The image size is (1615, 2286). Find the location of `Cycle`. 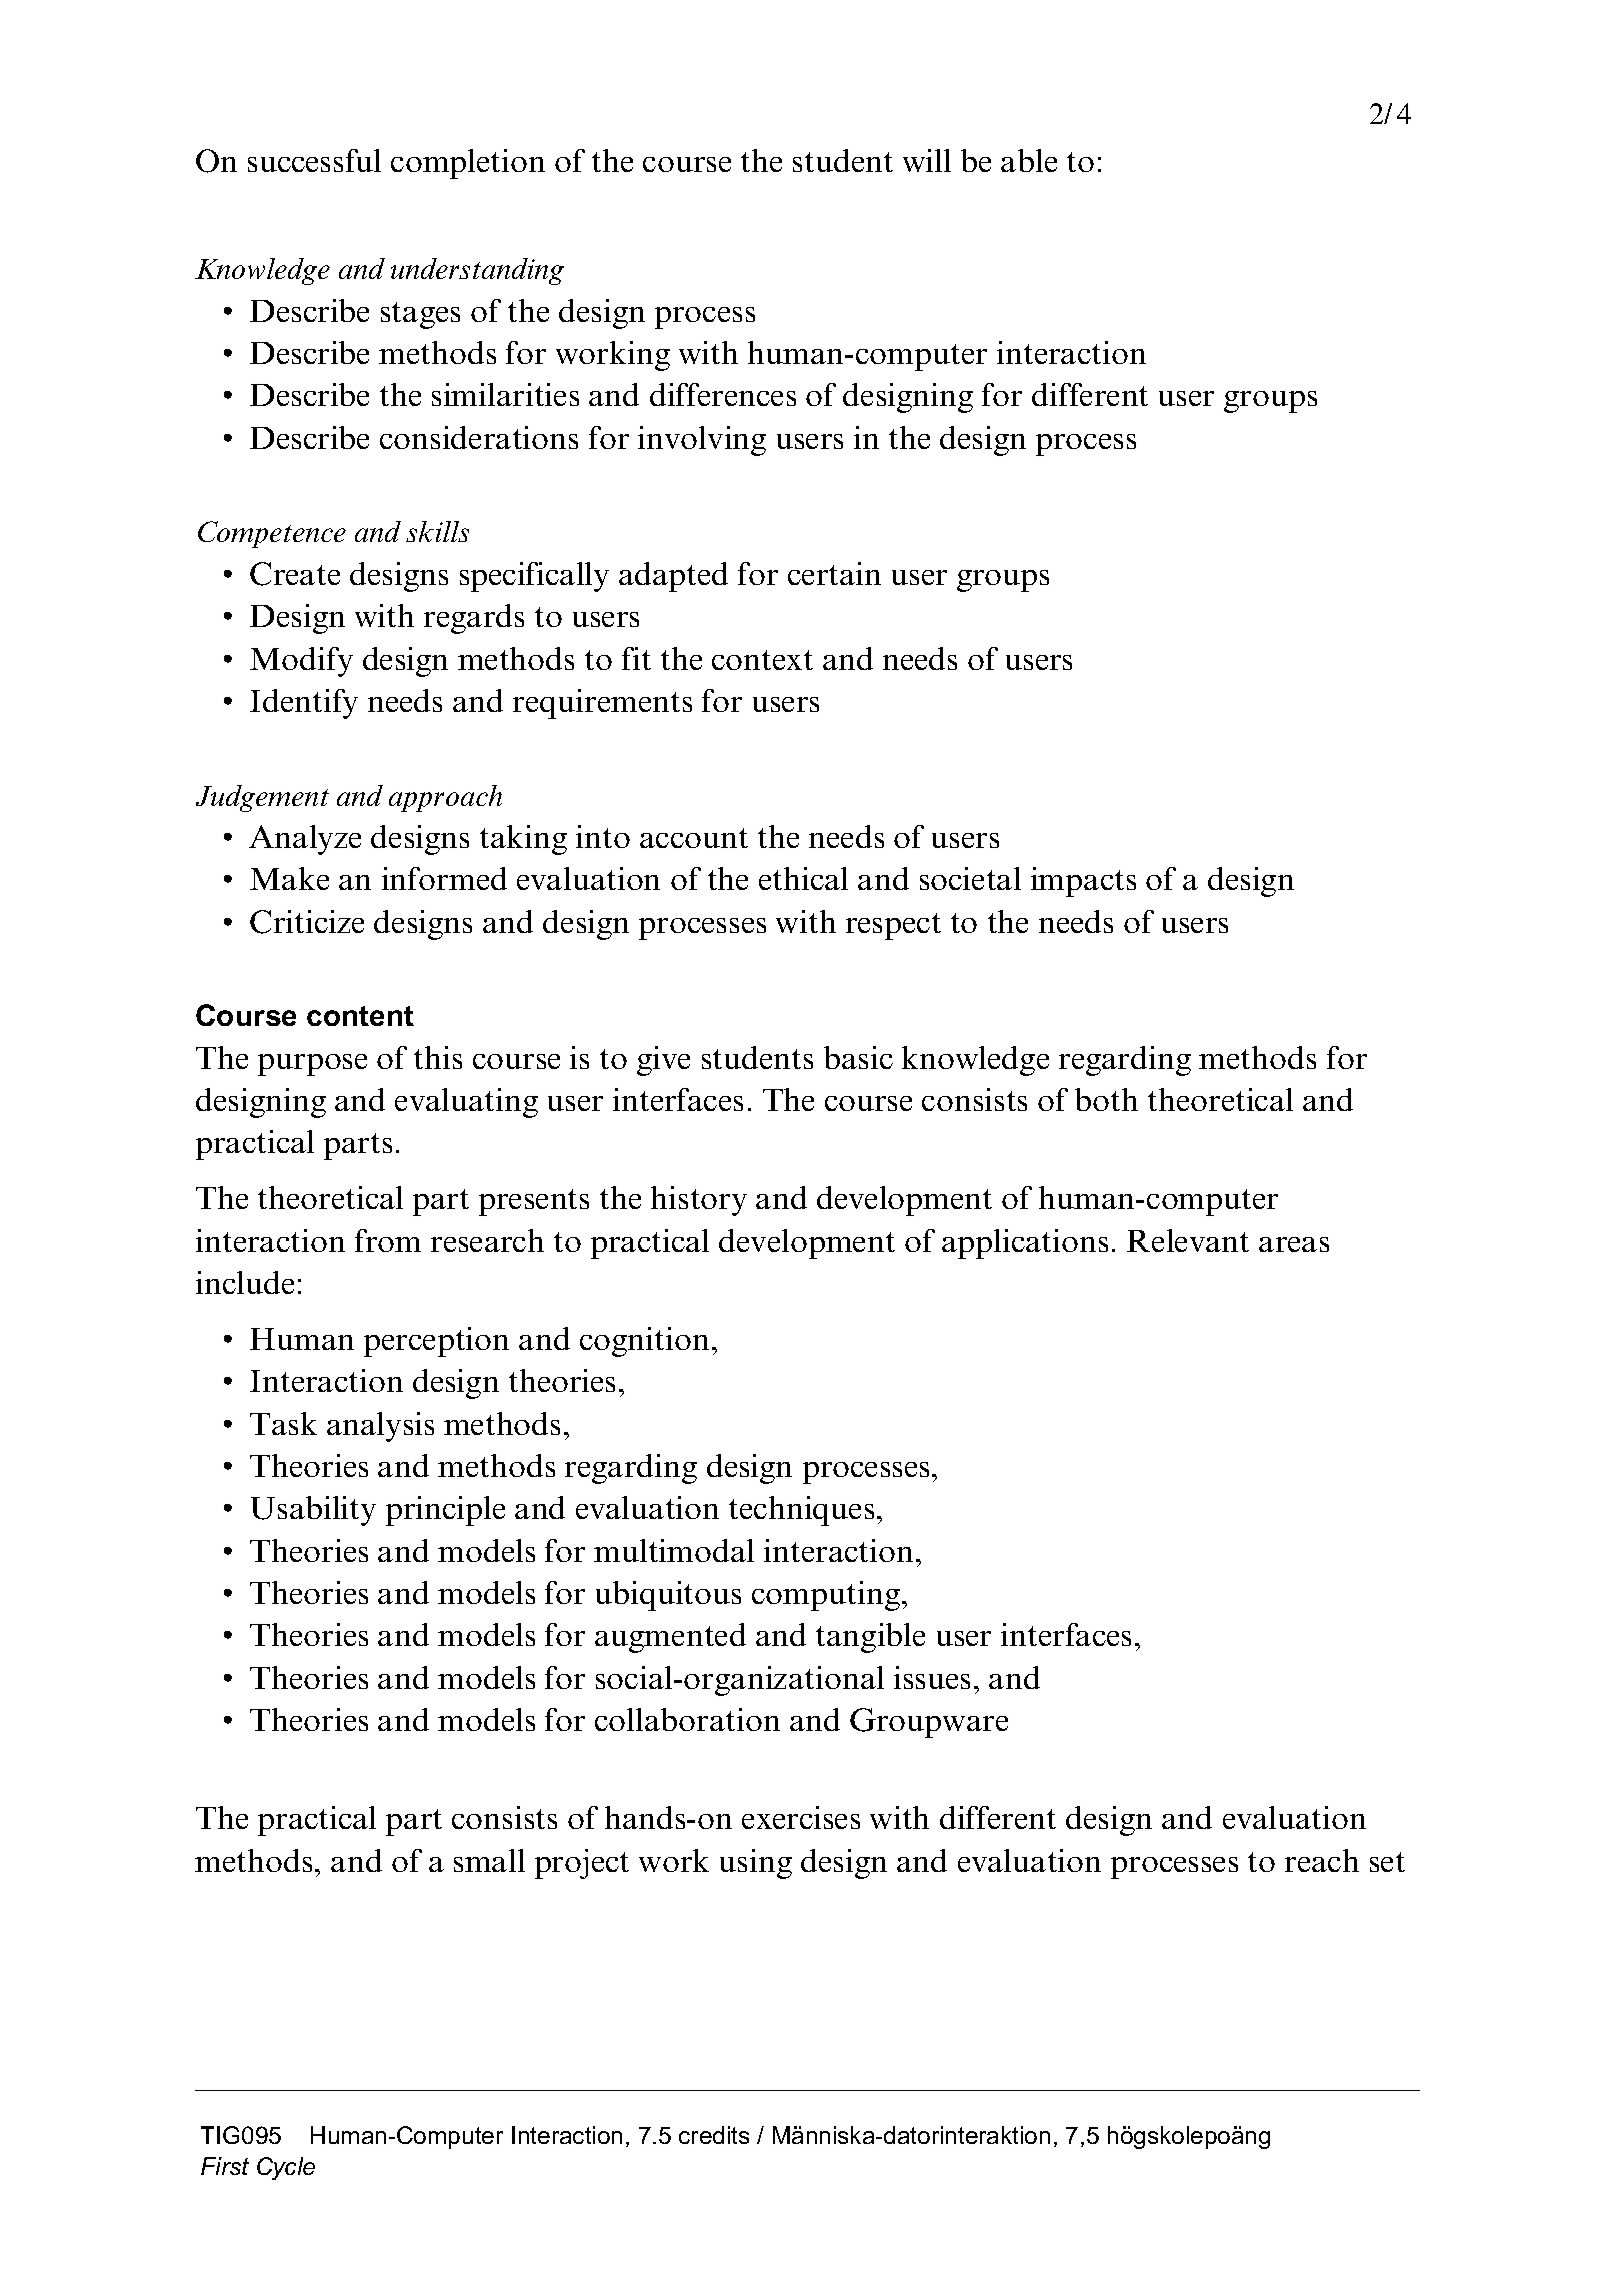

Cycle is located at coordinates (286, 2168).
